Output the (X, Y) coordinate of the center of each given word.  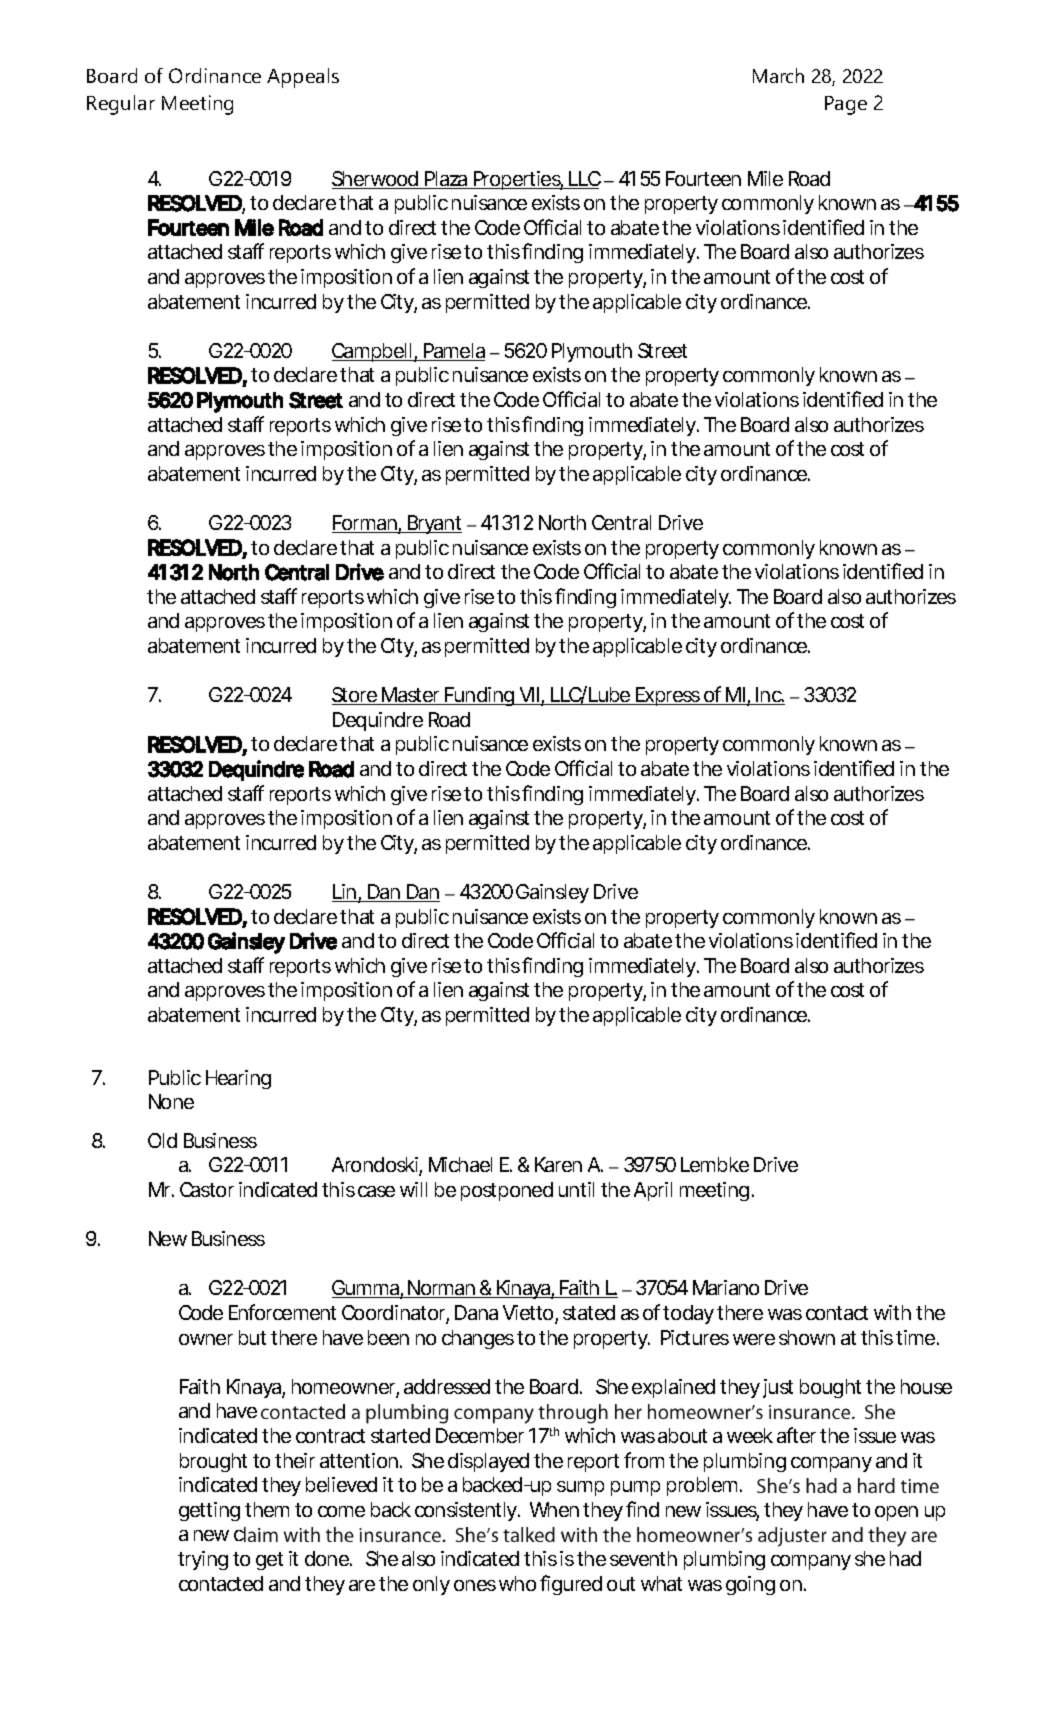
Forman (365, 524)
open (896, 1513)
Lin (344, 893)
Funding (478, 696)
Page (846, 105)
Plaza (445, 180)
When (554, 1509)
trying (203, 1560)
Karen (558, 1164)
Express (668, 696)
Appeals (303, 78)
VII (529, 696)
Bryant (433, 524)
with (892, 1312)
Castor (207, 1189)
